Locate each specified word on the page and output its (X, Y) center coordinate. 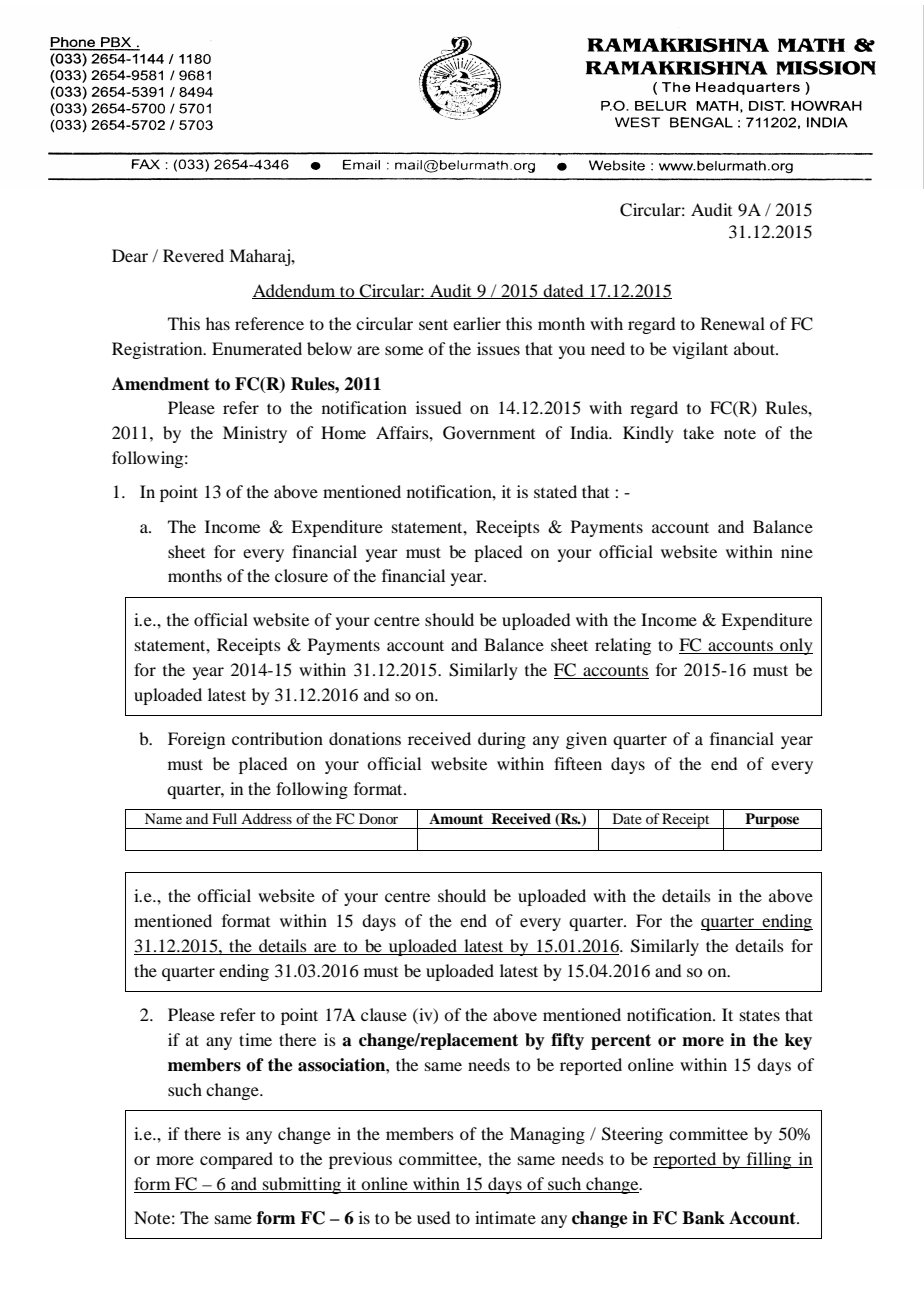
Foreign (196, 740)
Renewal (733, 323)
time (255, 1039)
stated (555, 491)
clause (384, 1014)
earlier (477, 323)
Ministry (255, 434)
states (760, 1015)
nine (797, 551)
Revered (193, 255)
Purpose (772, 821)
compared (236, 1160)
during (502, 740)
